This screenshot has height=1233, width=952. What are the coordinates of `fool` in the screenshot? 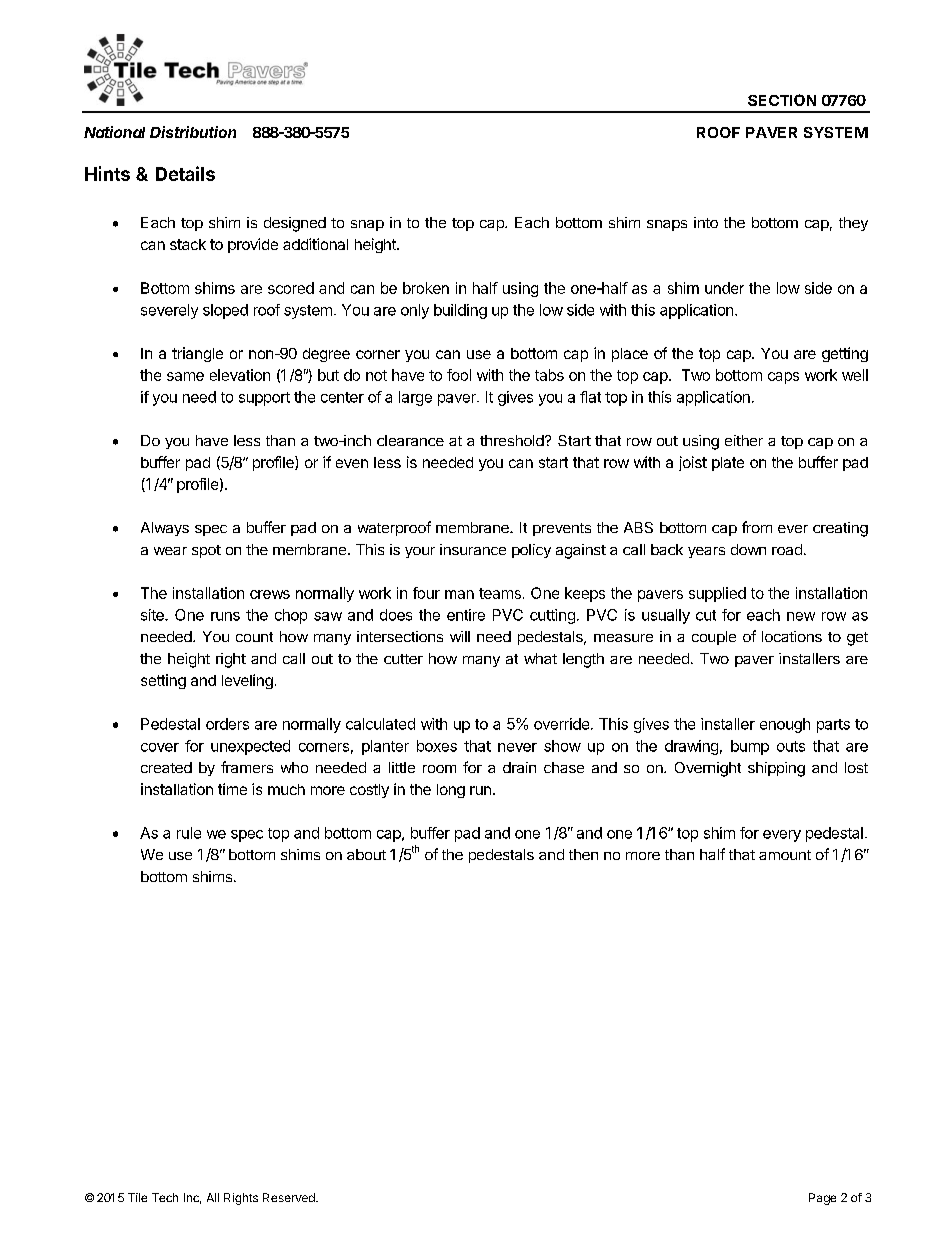 It's located at (459, 375).
